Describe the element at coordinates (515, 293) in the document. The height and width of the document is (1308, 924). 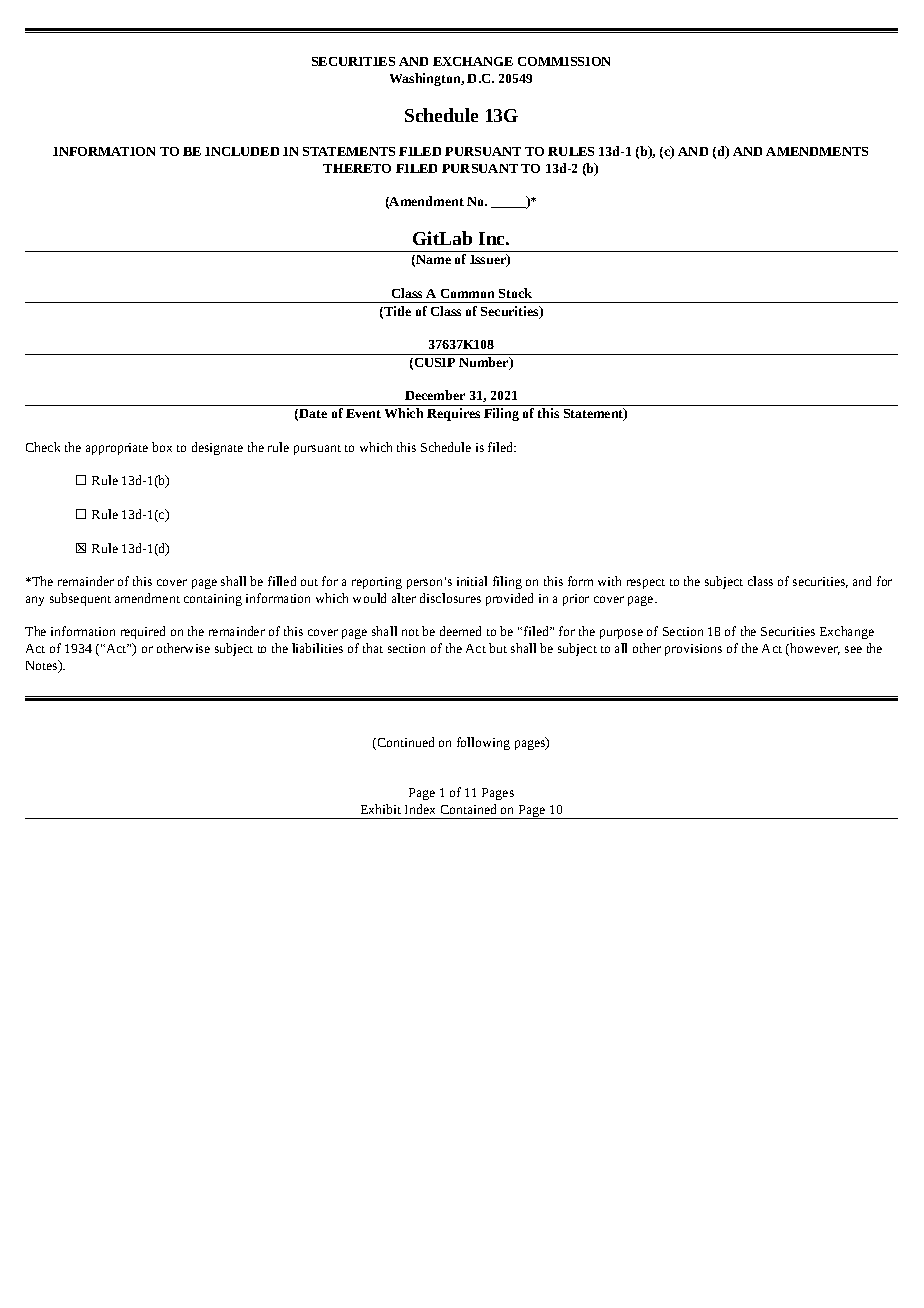
I see `Stock` at that location.
